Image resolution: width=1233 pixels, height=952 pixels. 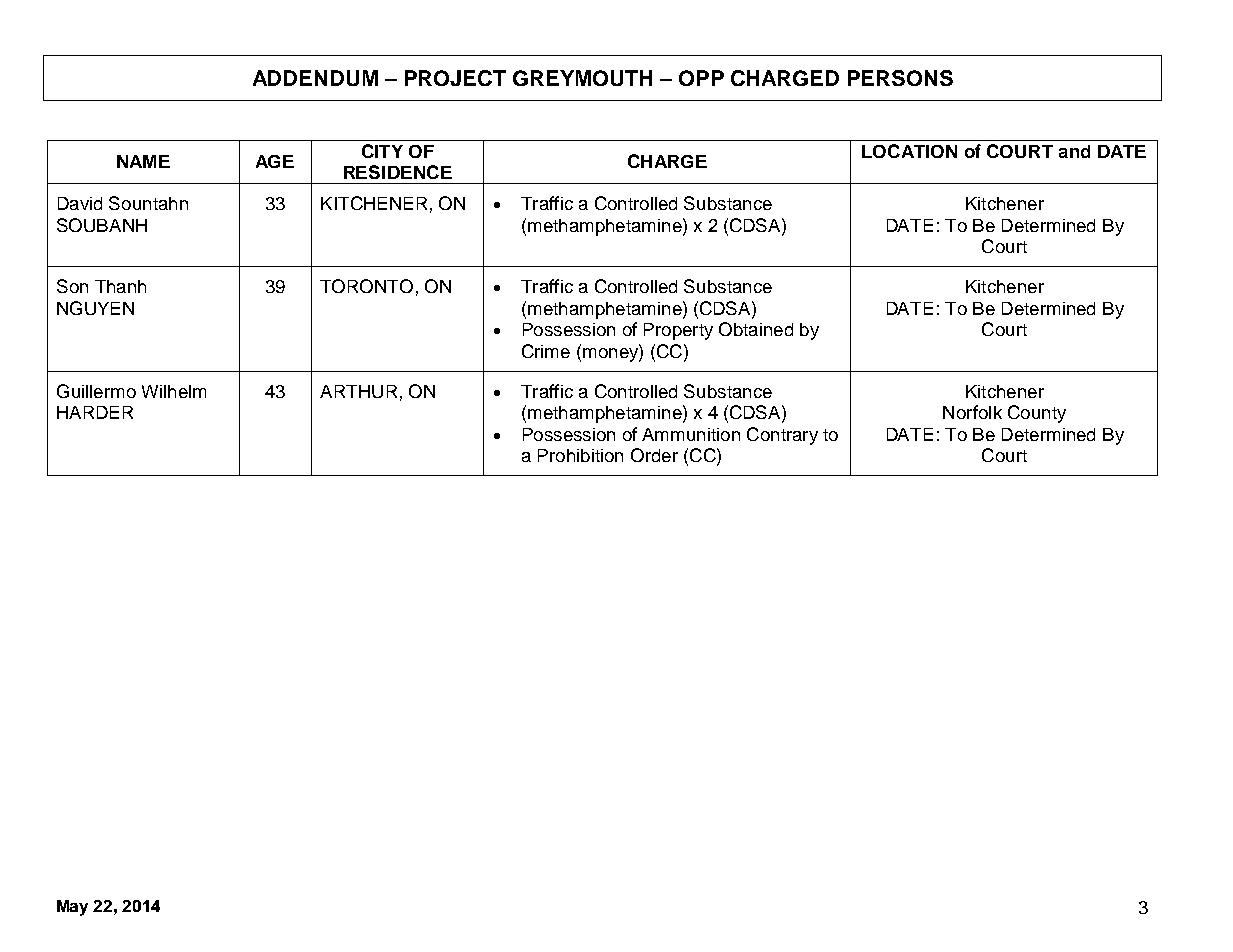 What do you see at coordinates (972, 412) in the screenshot?
I see `Norfolk` at bounding box center [972, 412].
